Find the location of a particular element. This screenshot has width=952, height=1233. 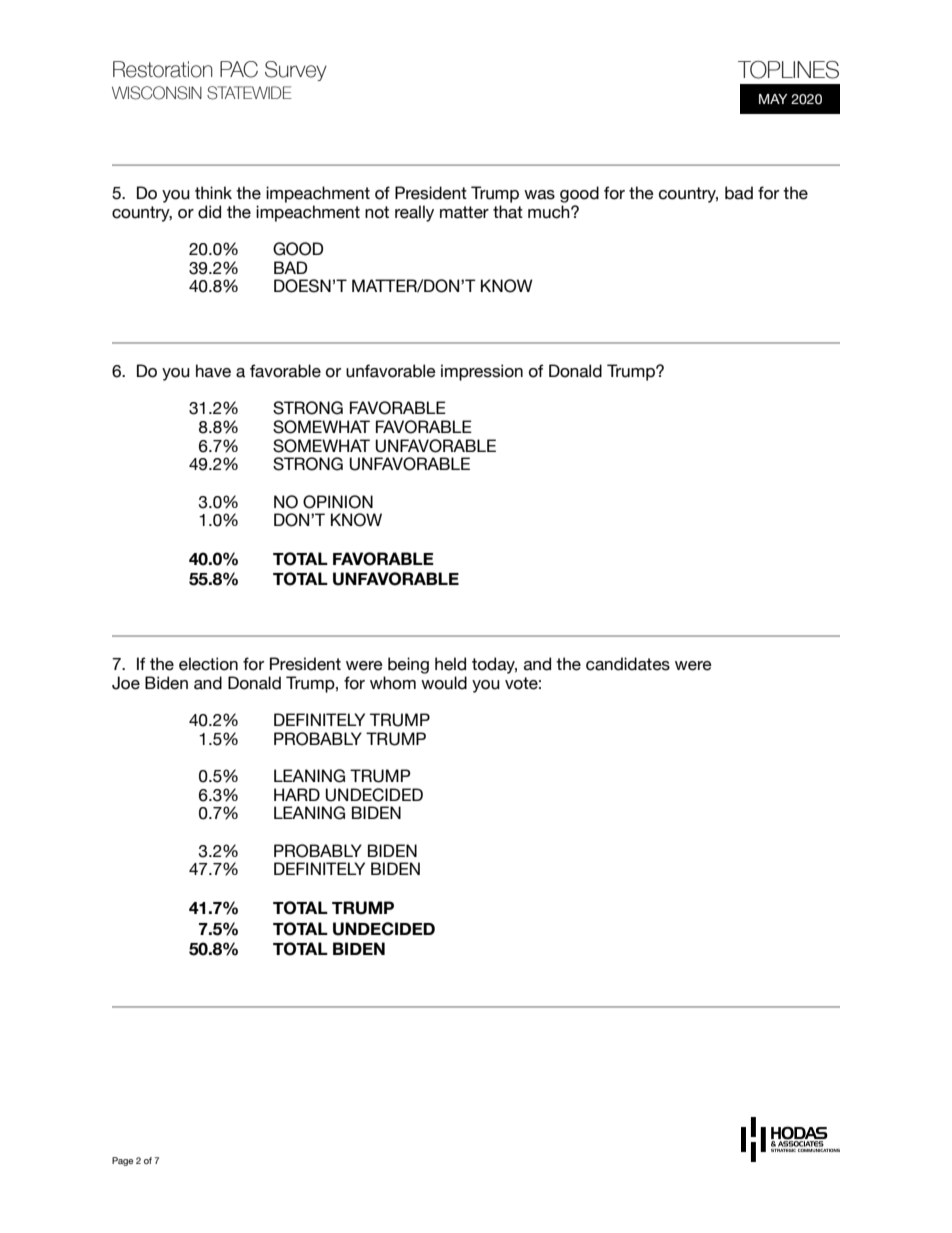

really is located at coordinates (414, 213).
